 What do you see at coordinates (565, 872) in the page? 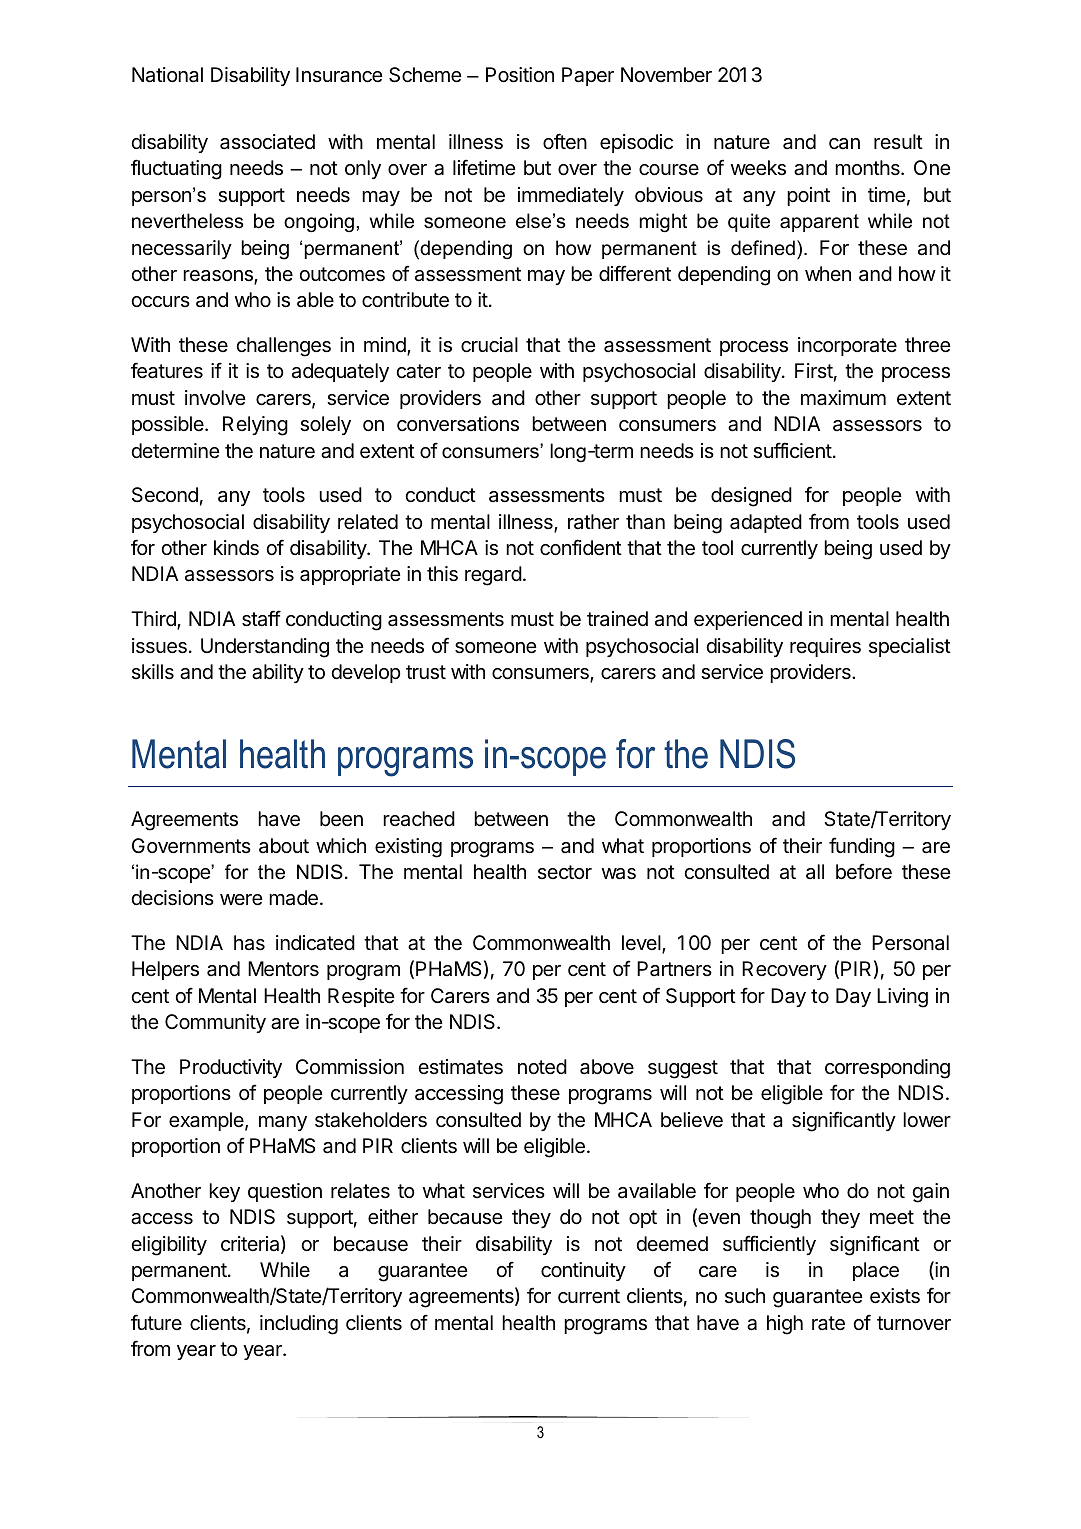
I see `sector` at bounding box center [565, 872].
